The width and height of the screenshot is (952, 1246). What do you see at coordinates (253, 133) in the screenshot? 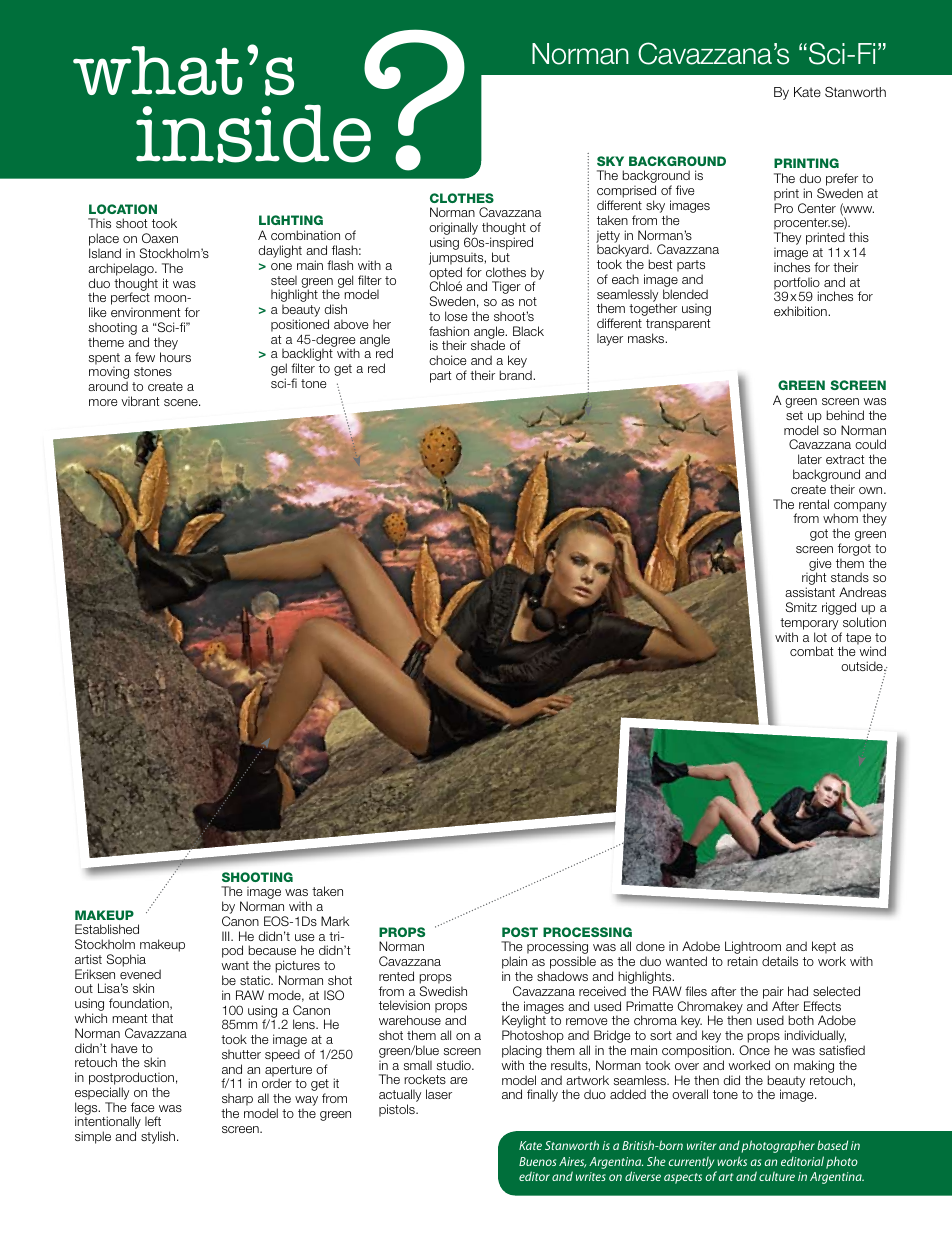
I see `inside` at bounding box center [253, 133].
